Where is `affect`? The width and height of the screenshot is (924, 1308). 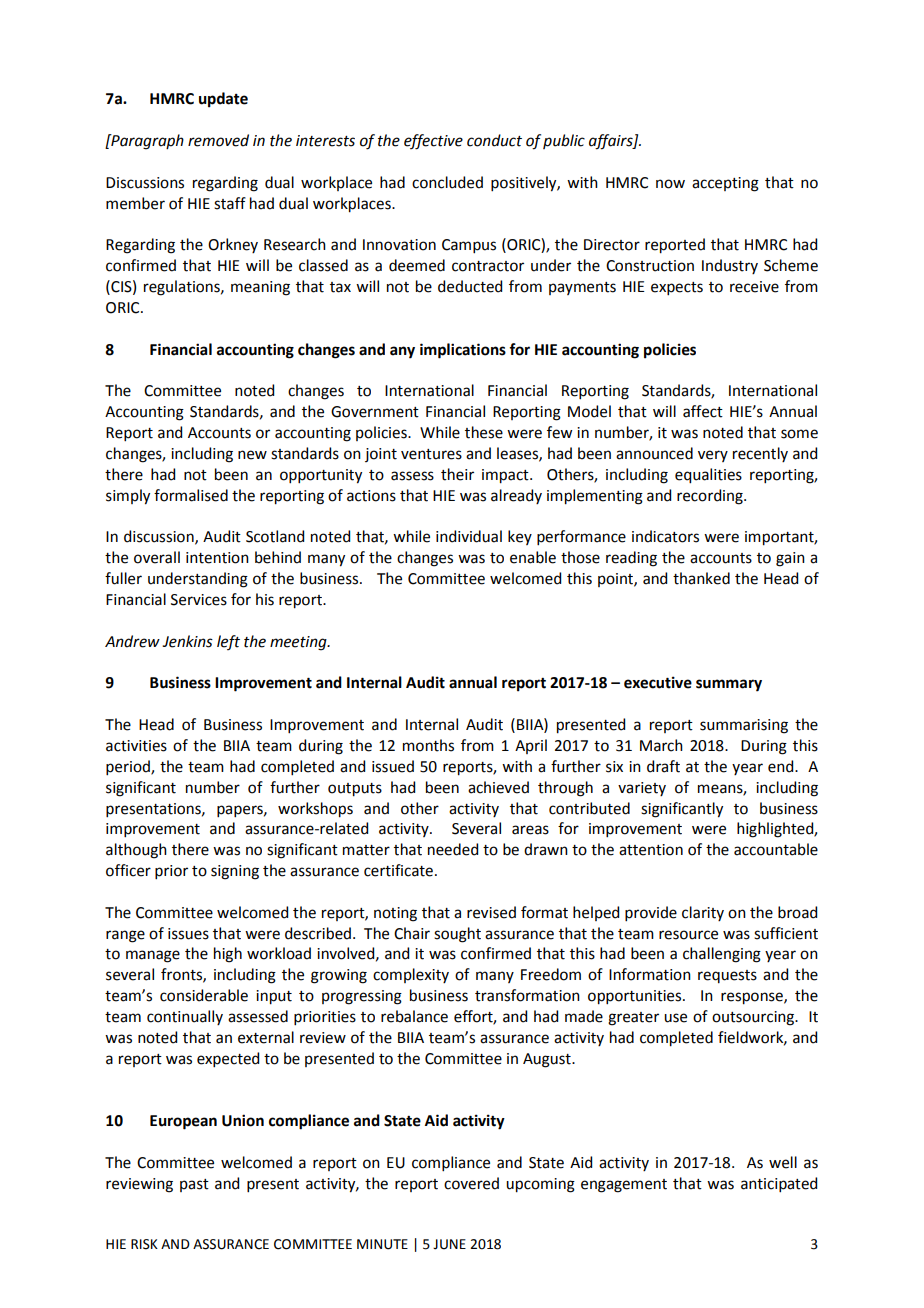
affect is located at coordinates (703, 411).
